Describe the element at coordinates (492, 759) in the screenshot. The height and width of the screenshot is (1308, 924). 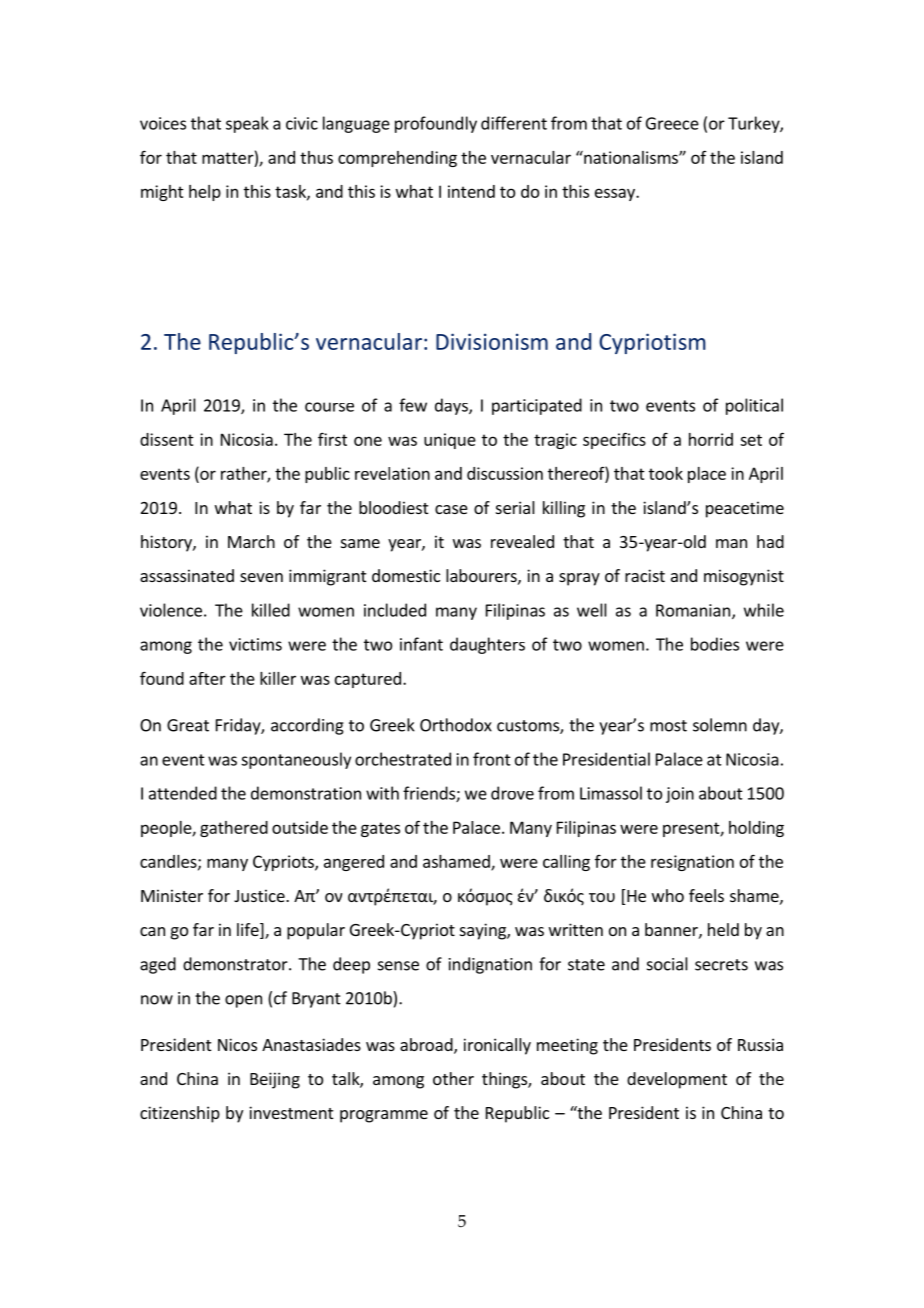
I see `front` at that location.
